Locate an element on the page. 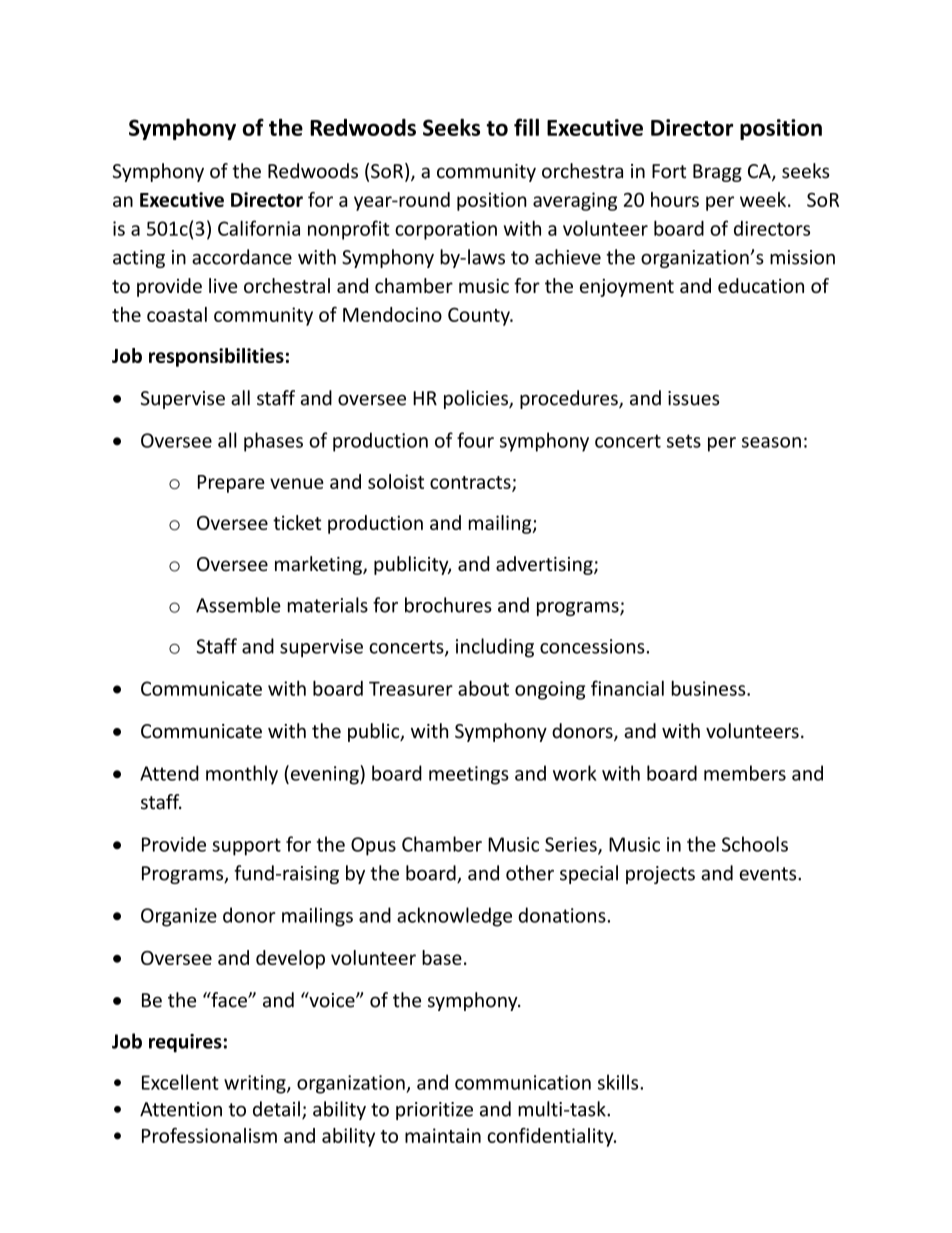 This document has width=952, height=1233. fill is located at coordinates (526, 127).
